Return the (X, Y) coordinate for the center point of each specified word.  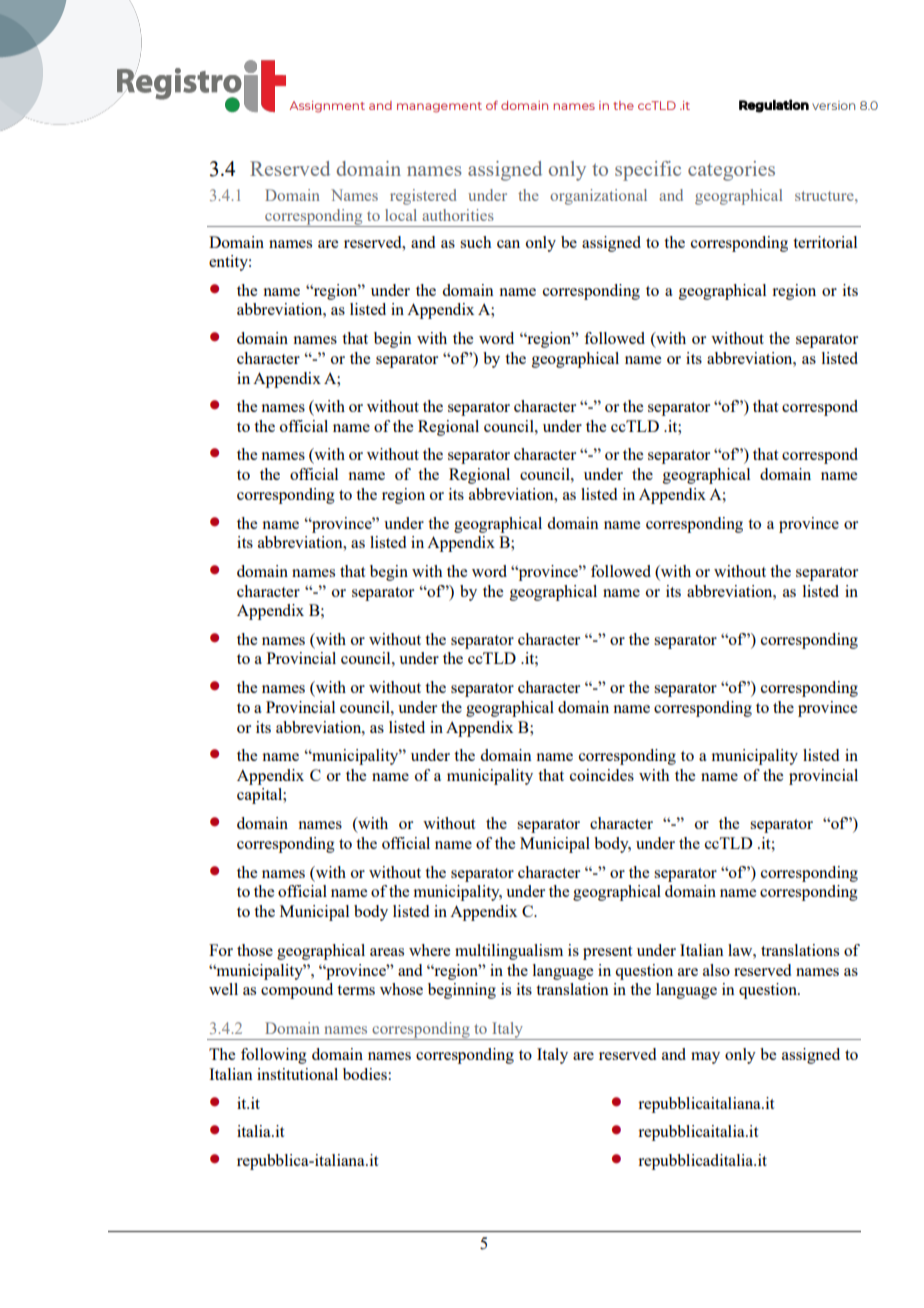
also (716, 970)
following (274, 1056)
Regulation (774, 106)
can (508, 244)
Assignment (327, 107)
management (439, 107)
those (255, 950)
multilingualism (509, 952)
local (401, 215)
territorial (825, 242)
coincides (602, 775)
